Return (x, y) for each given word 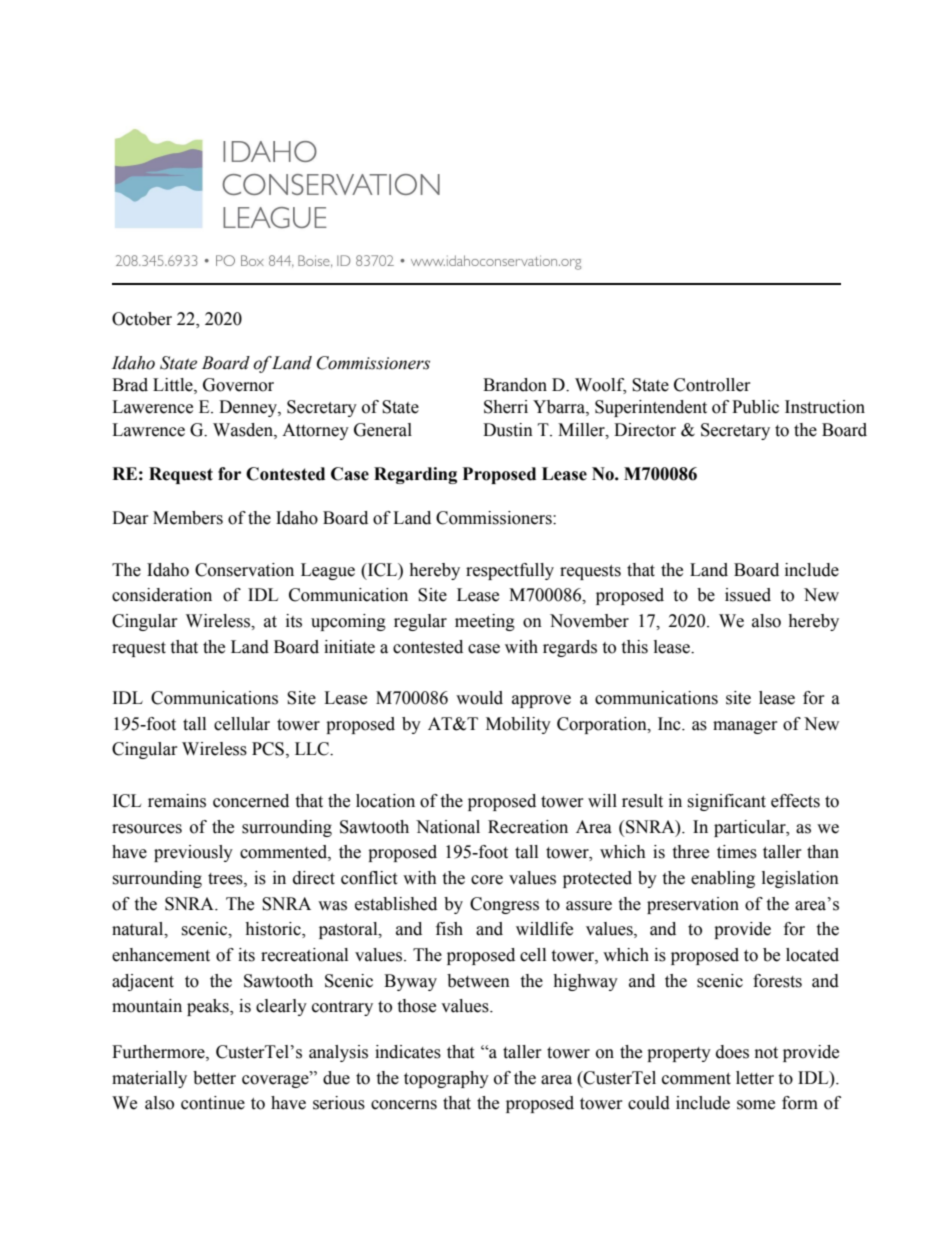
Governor (238, 385)
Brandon (515, 385)
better (214, 1078)
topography (446, 1079)
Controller (712, 385)
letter (755, 1078)
